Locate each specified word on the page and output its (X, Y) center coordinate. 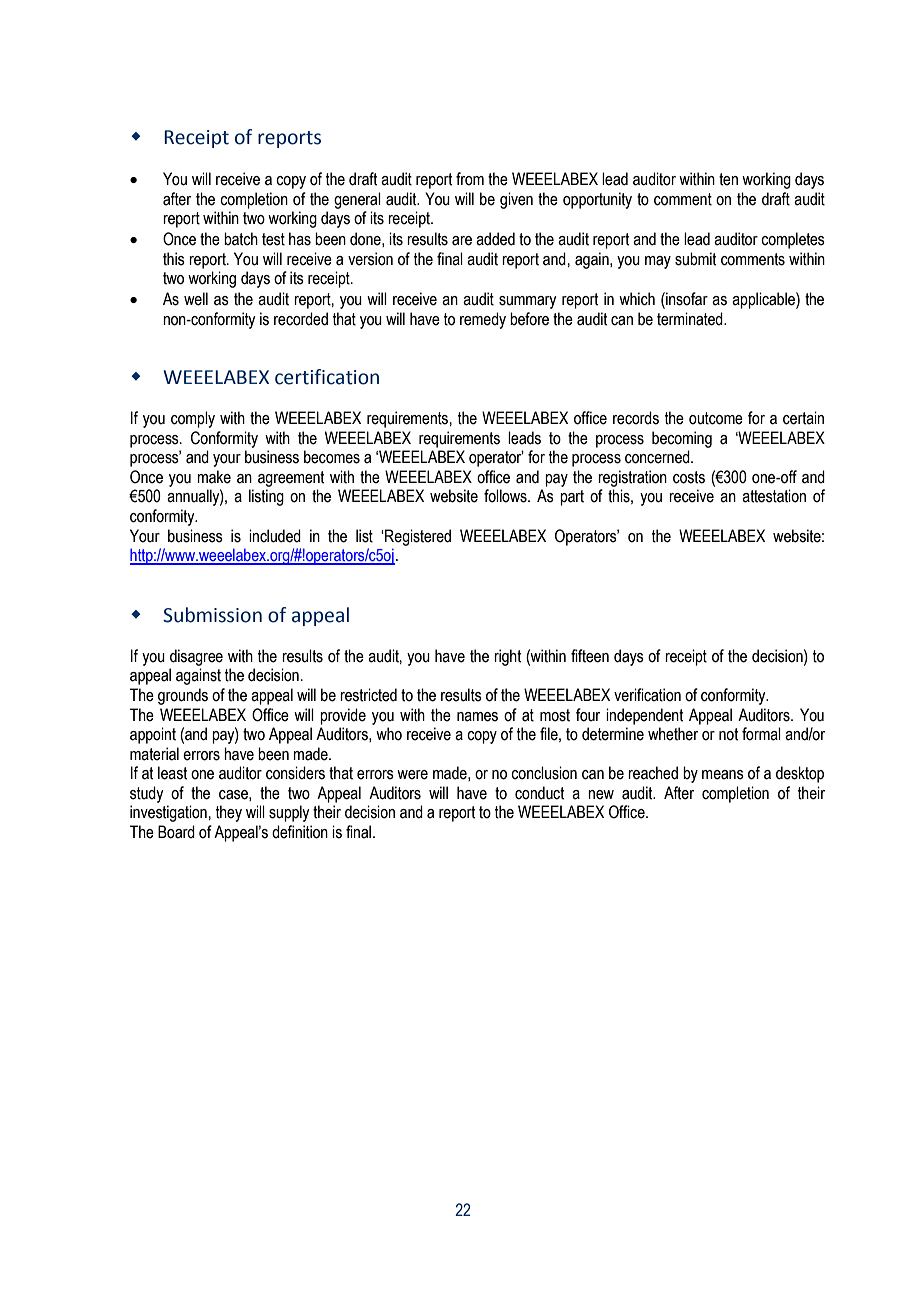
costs (689, 477)
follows (506, 496)
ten (728, 179)
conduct (539, 793)
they (229, 813)
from (470, 179)
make (214, 477)
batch (241, 239)
